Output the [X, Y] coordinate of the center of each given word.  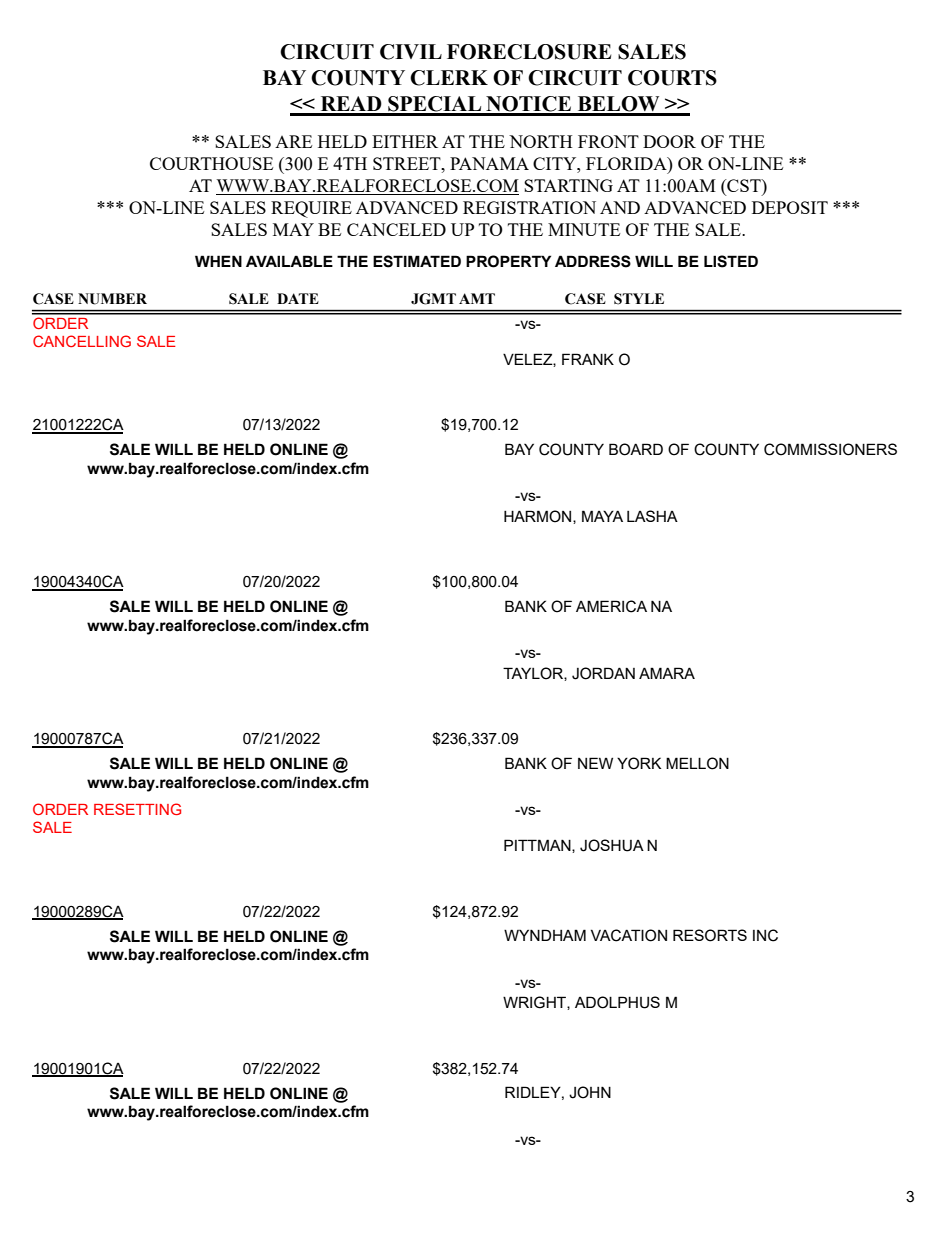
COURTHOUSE [211, 163]
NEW [595, 763]
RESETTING [137, 809]
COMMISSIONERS [830, 449]
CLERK [449, 78]
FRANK [588, 359]
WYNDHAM [545, 935]
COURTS [672, 78]
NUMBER [112, 299]
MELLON [697, 763]
